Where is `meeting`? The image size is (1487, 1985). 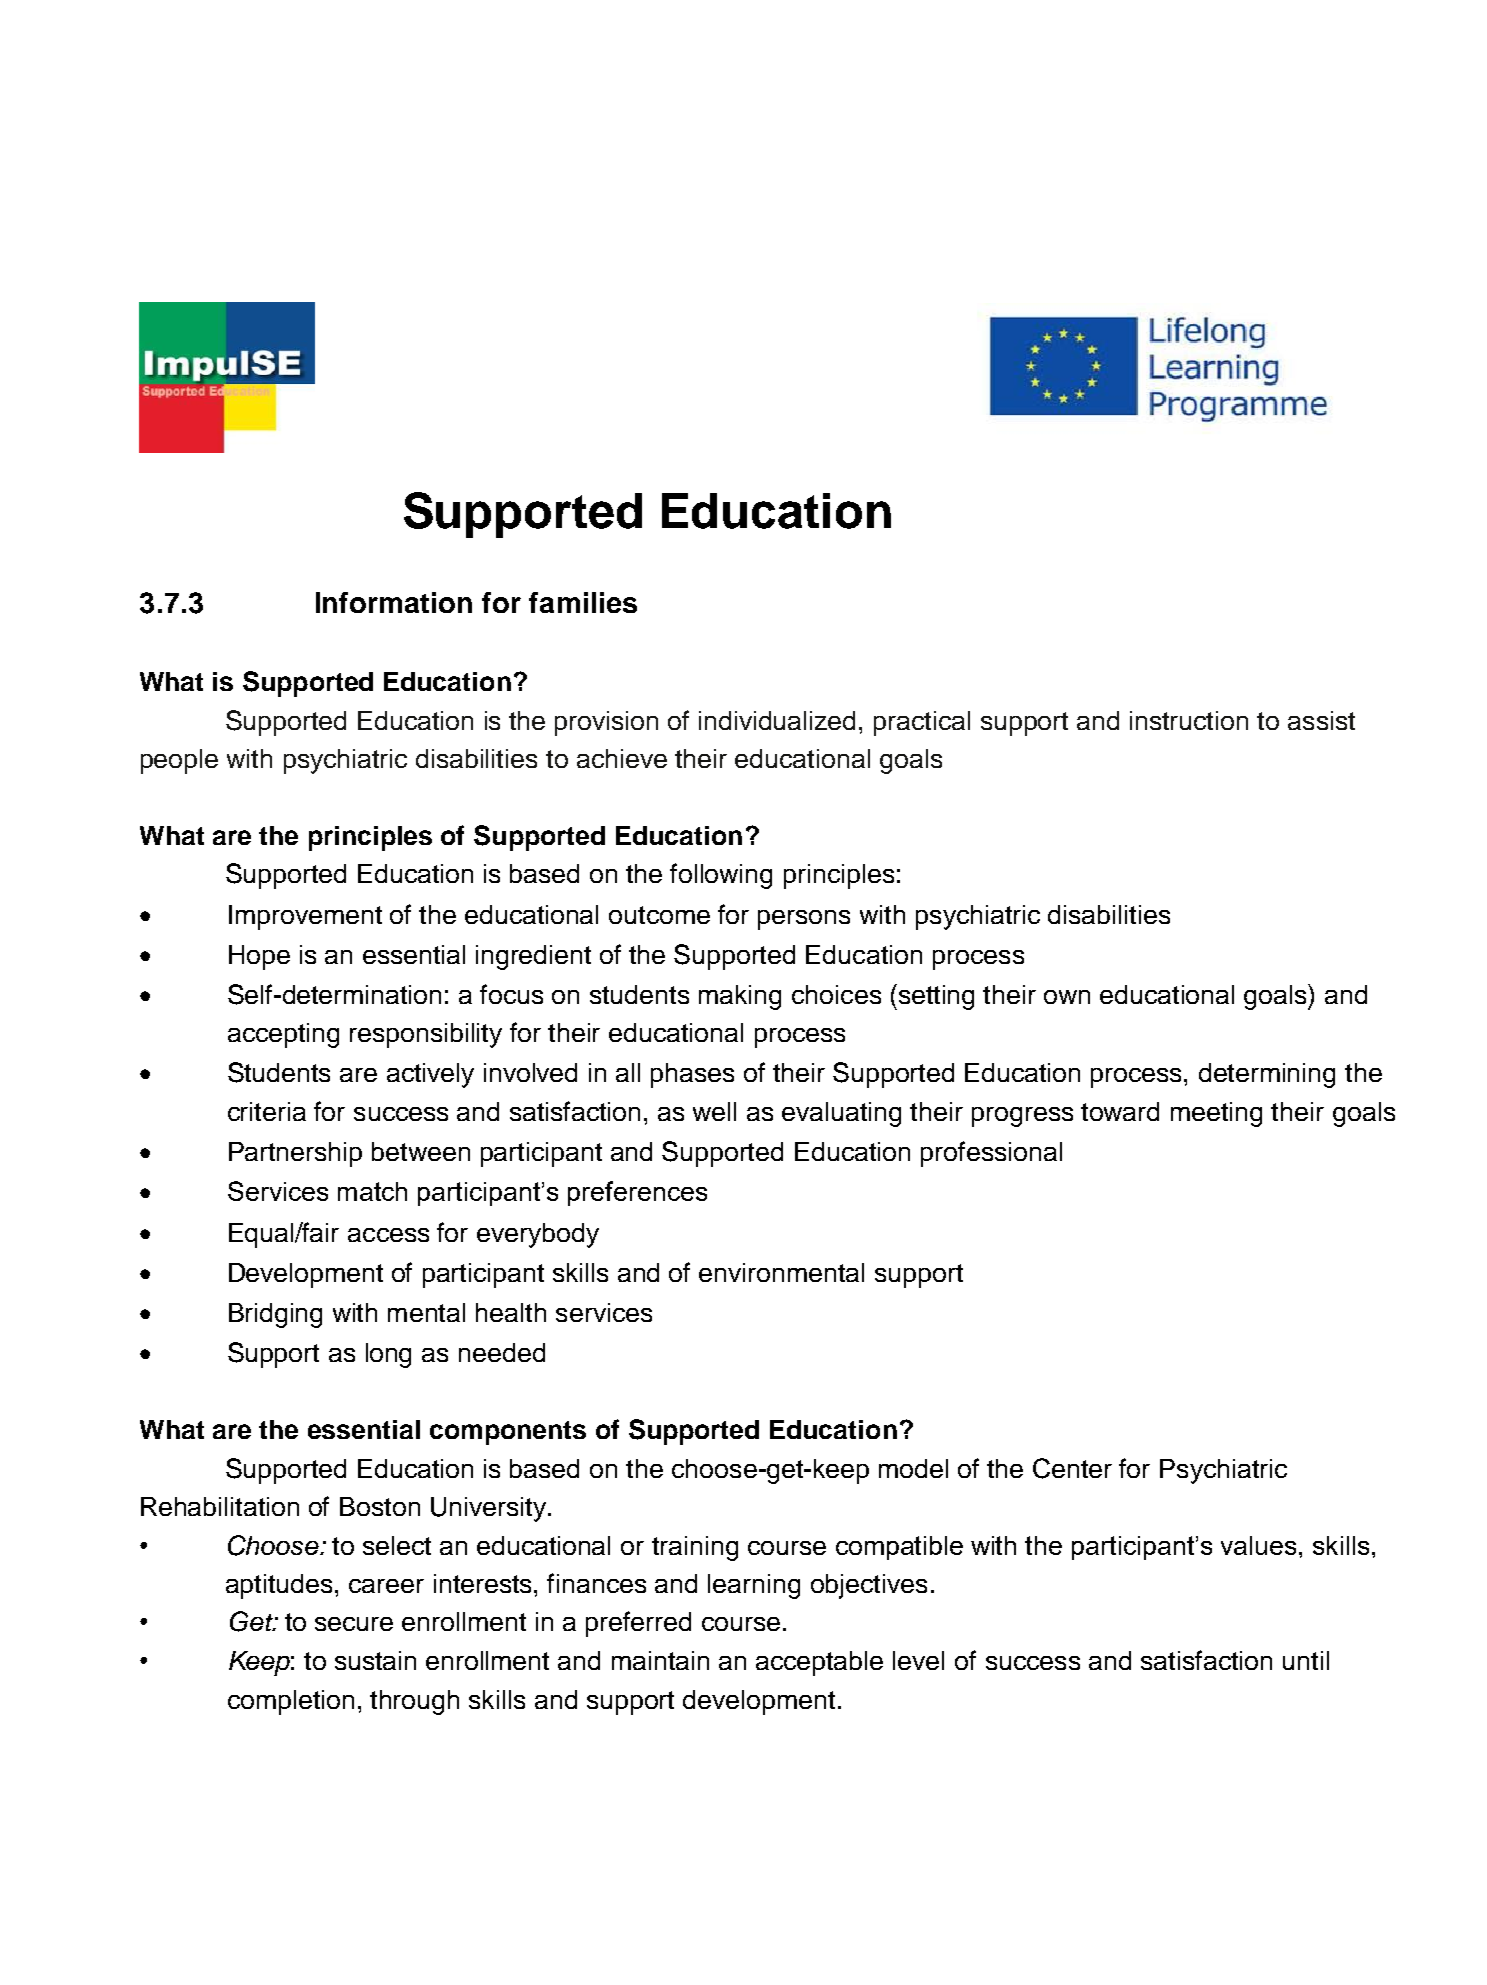 meeting is located at coordinates (1216, 1114).
